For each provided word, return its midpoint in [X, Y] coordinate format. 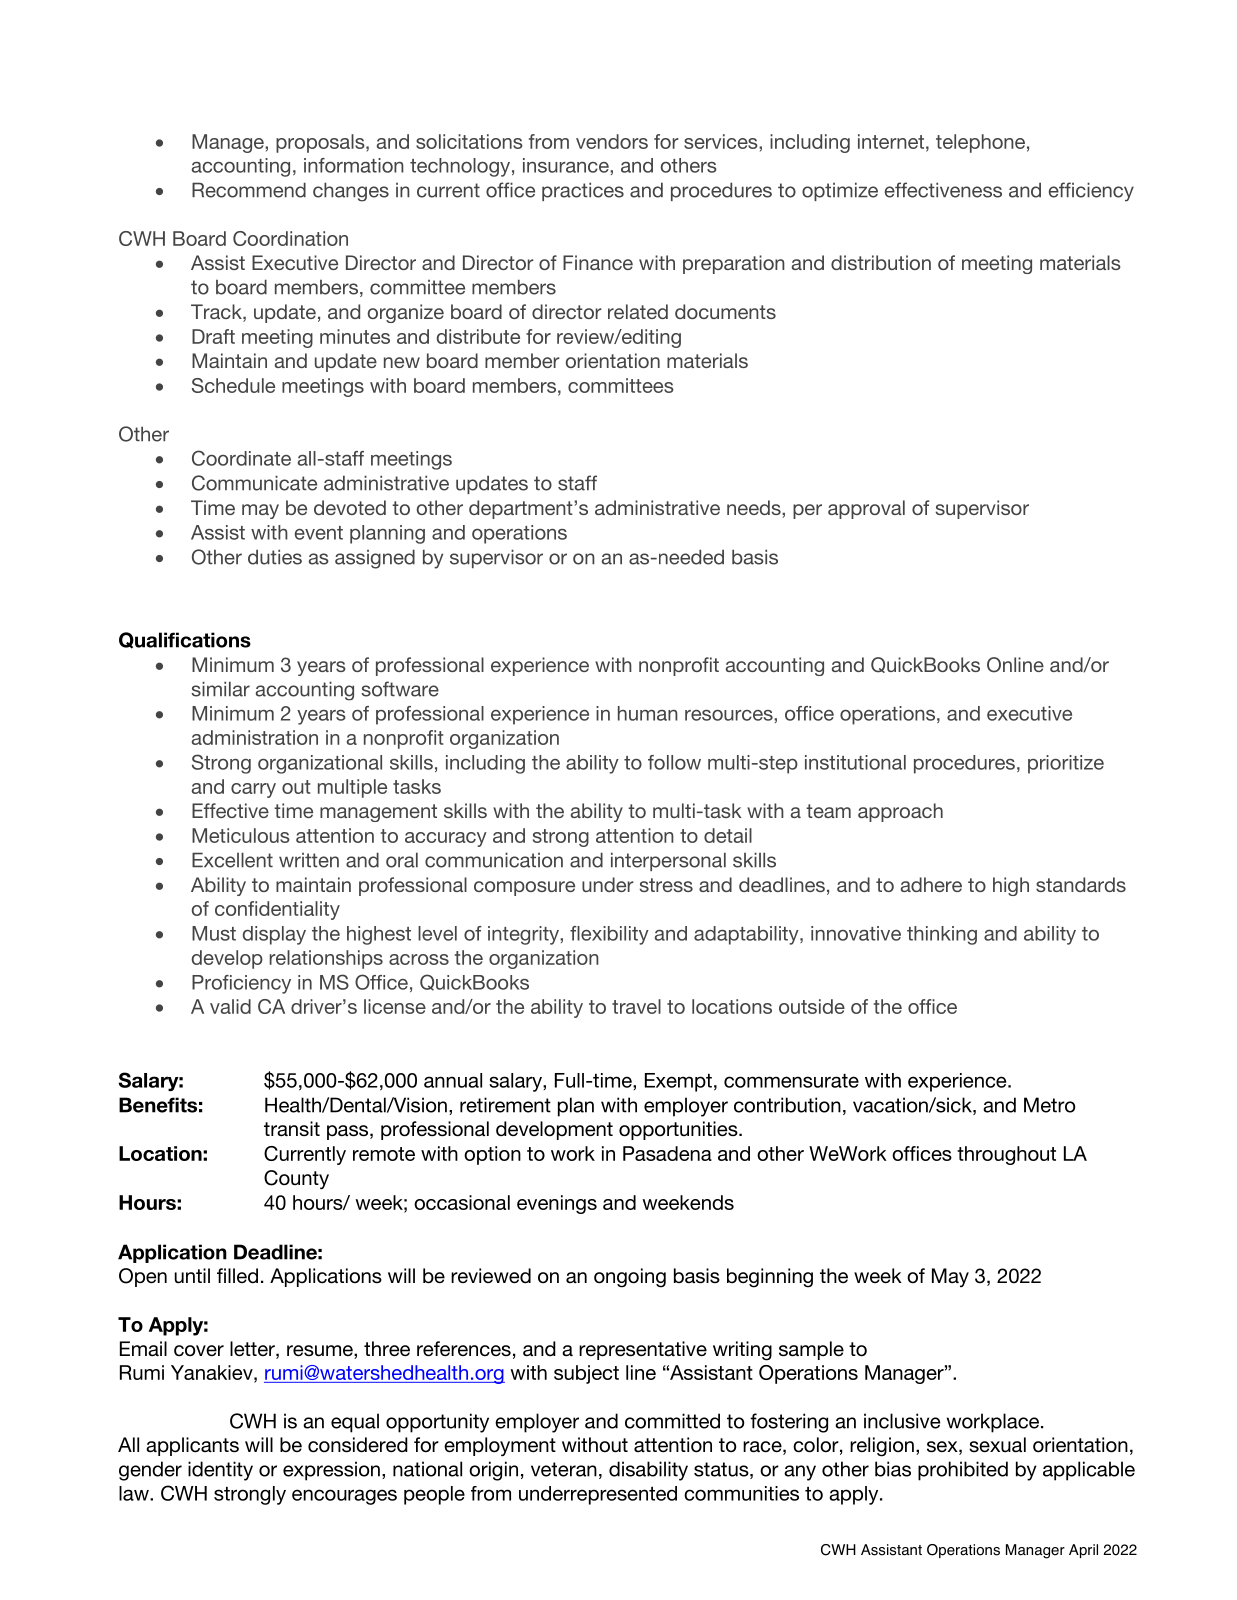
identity [220, 1471]
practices [583, 191]
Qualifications [185, 640]
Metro [1049, 1105]
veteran [564, 1469]
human [648, 713]
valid [230, 1006]
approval [866, 509]
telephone [980, 143]
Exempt [678, 1082]
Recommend [249, 190]
